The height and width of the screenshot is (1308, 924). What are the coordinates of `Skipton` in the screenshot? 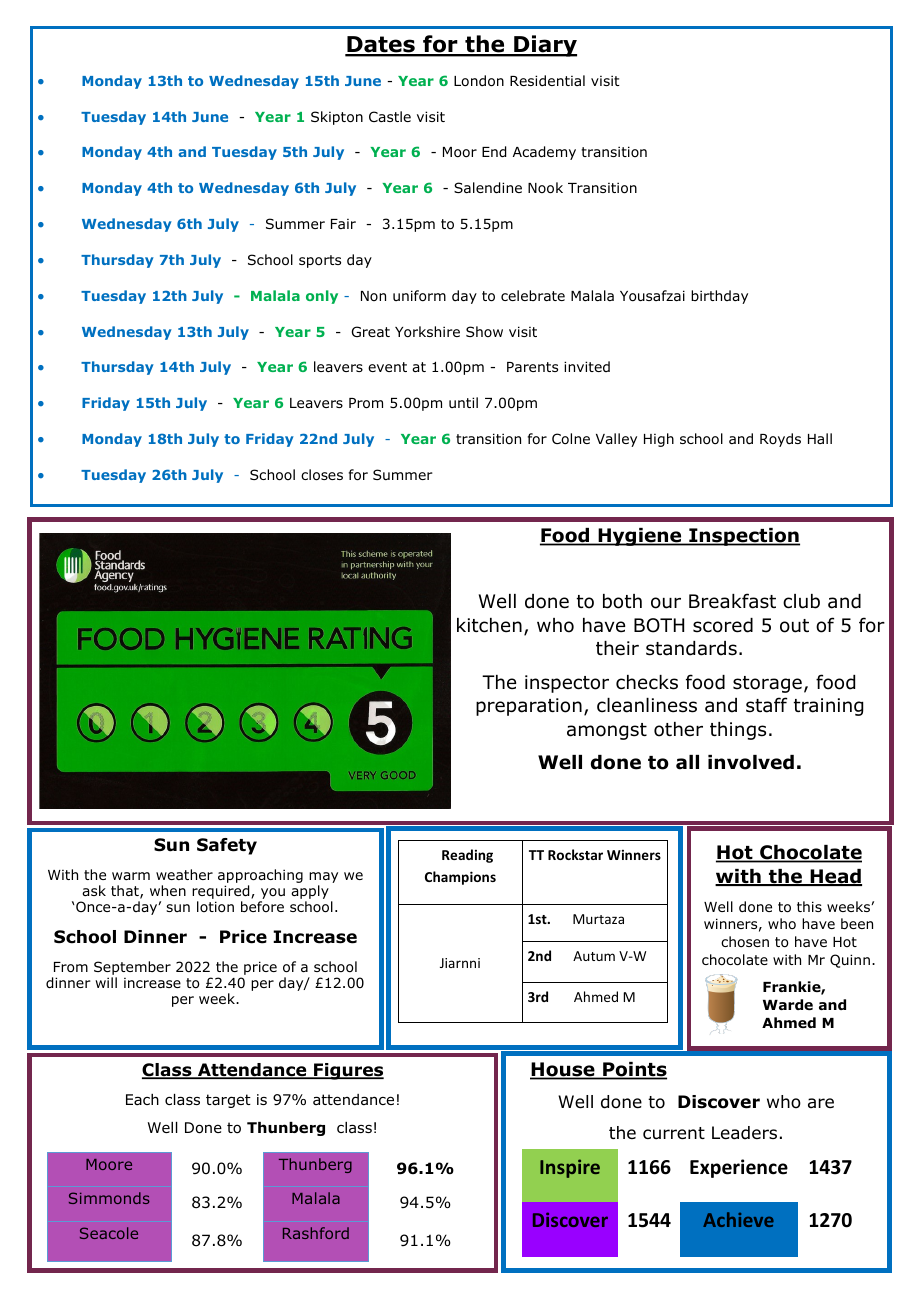 It's located at (337, 118).
